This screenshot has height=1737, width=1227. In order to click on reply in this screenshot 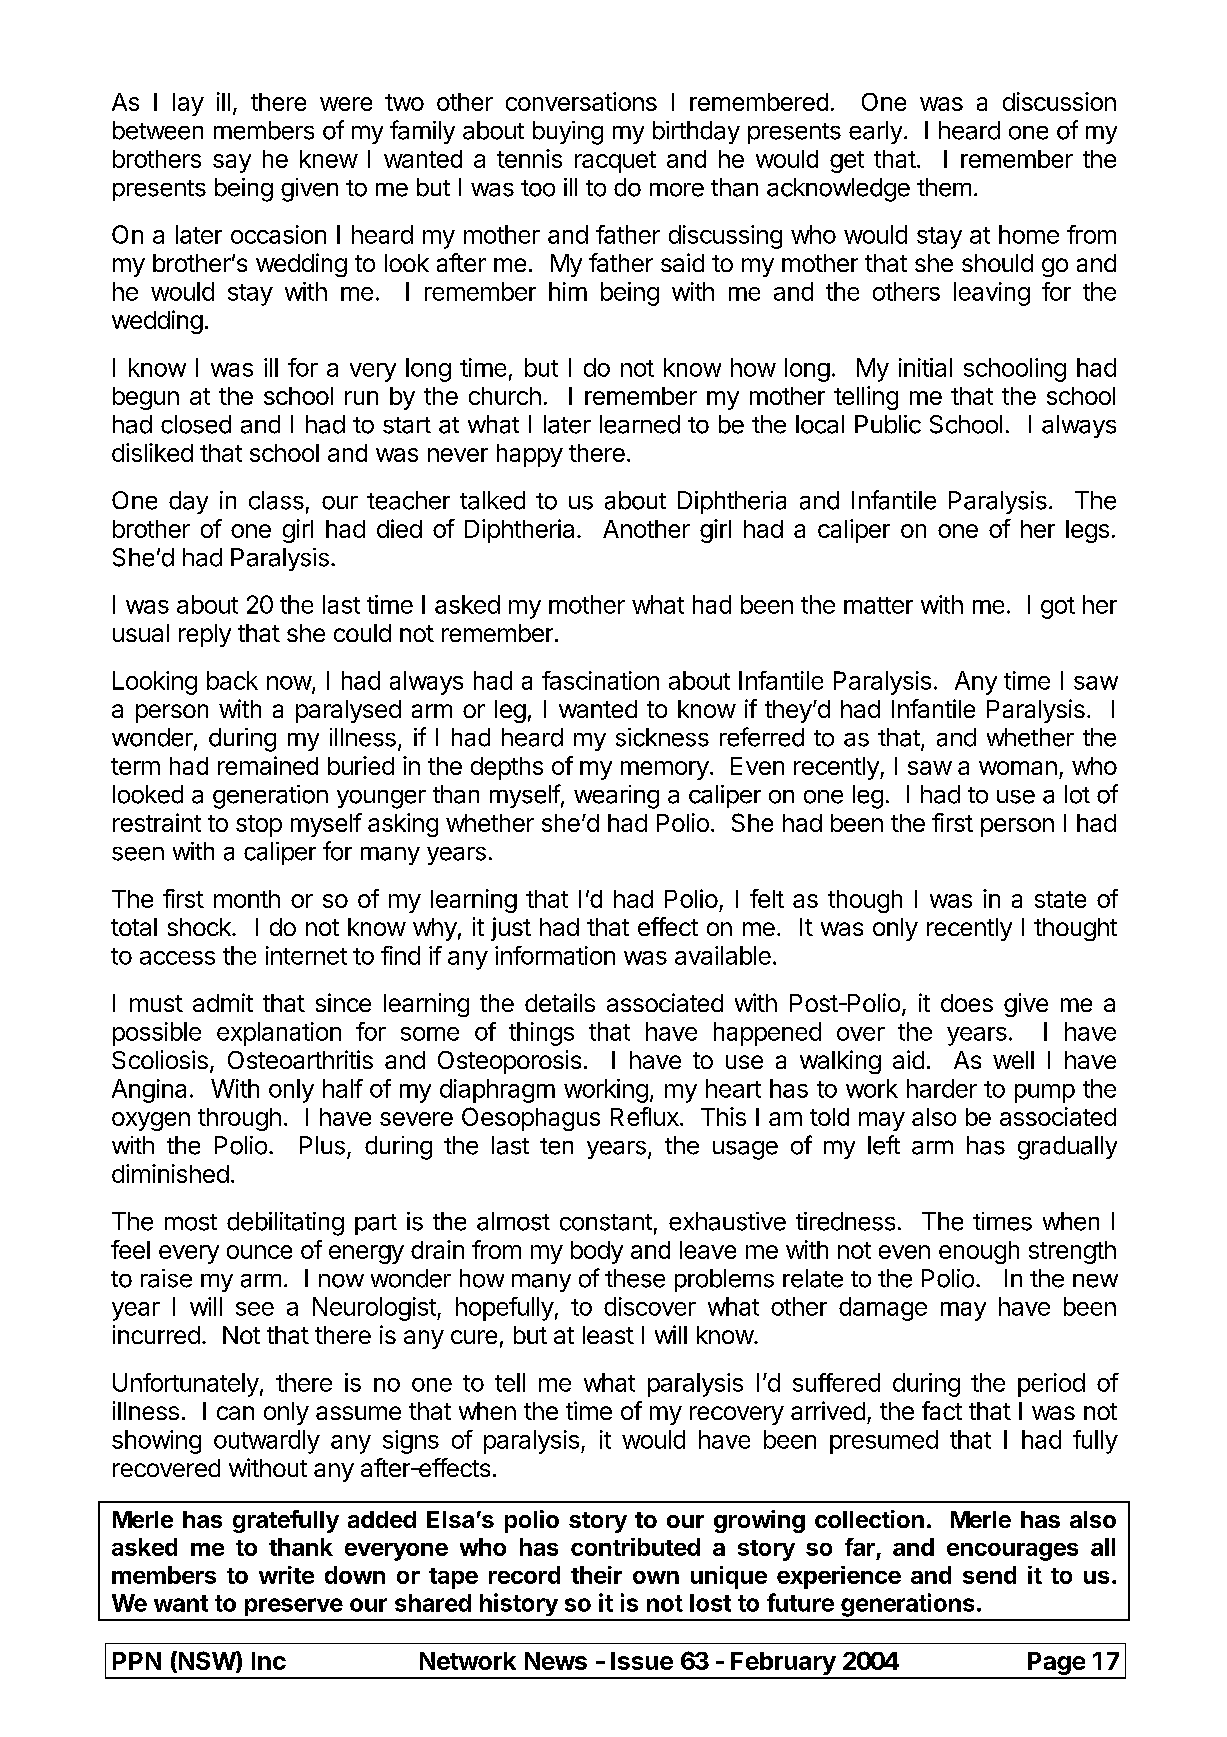, I will do `click(205, 635)`.
